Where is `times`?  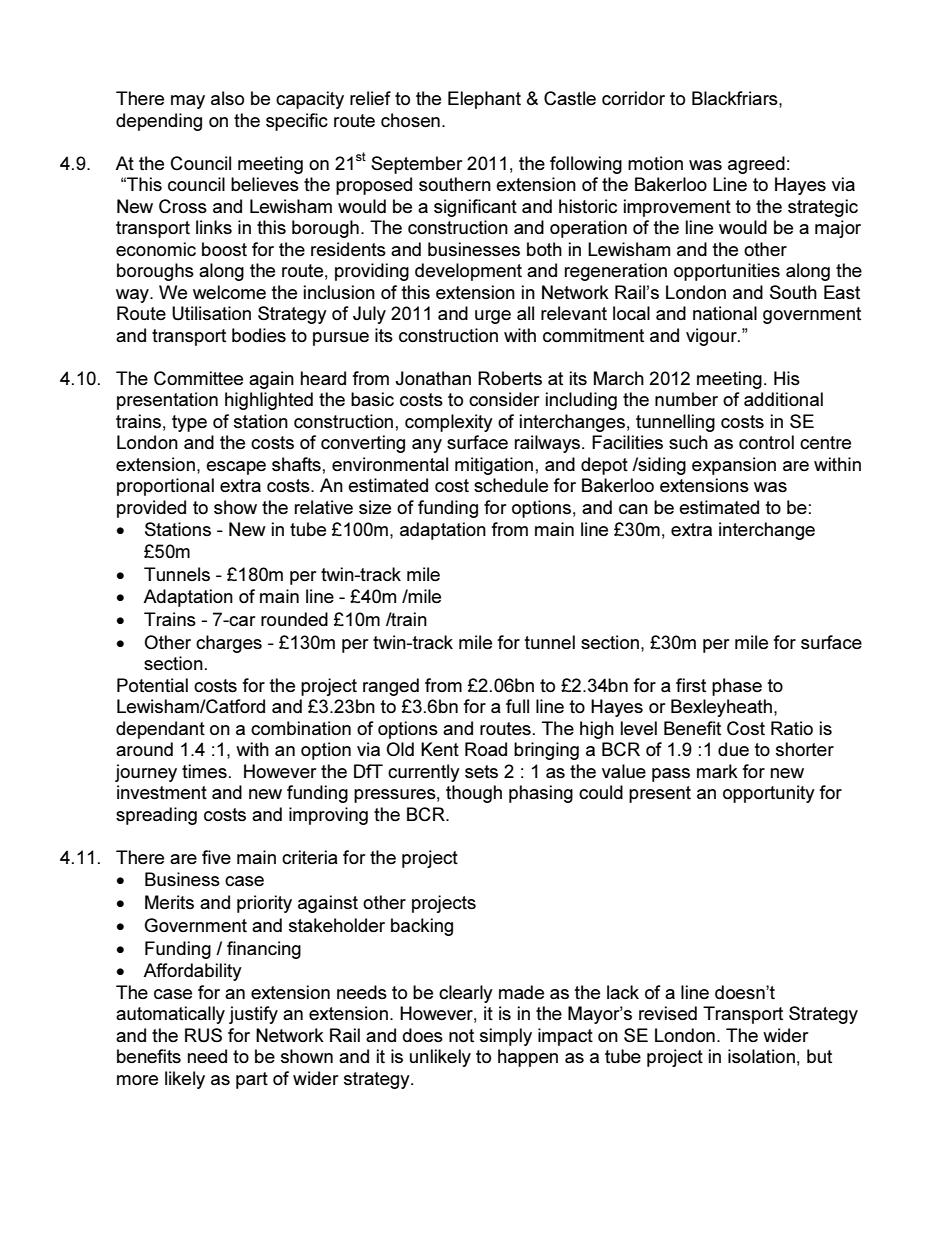
times is located at coordinates (204, 771).
